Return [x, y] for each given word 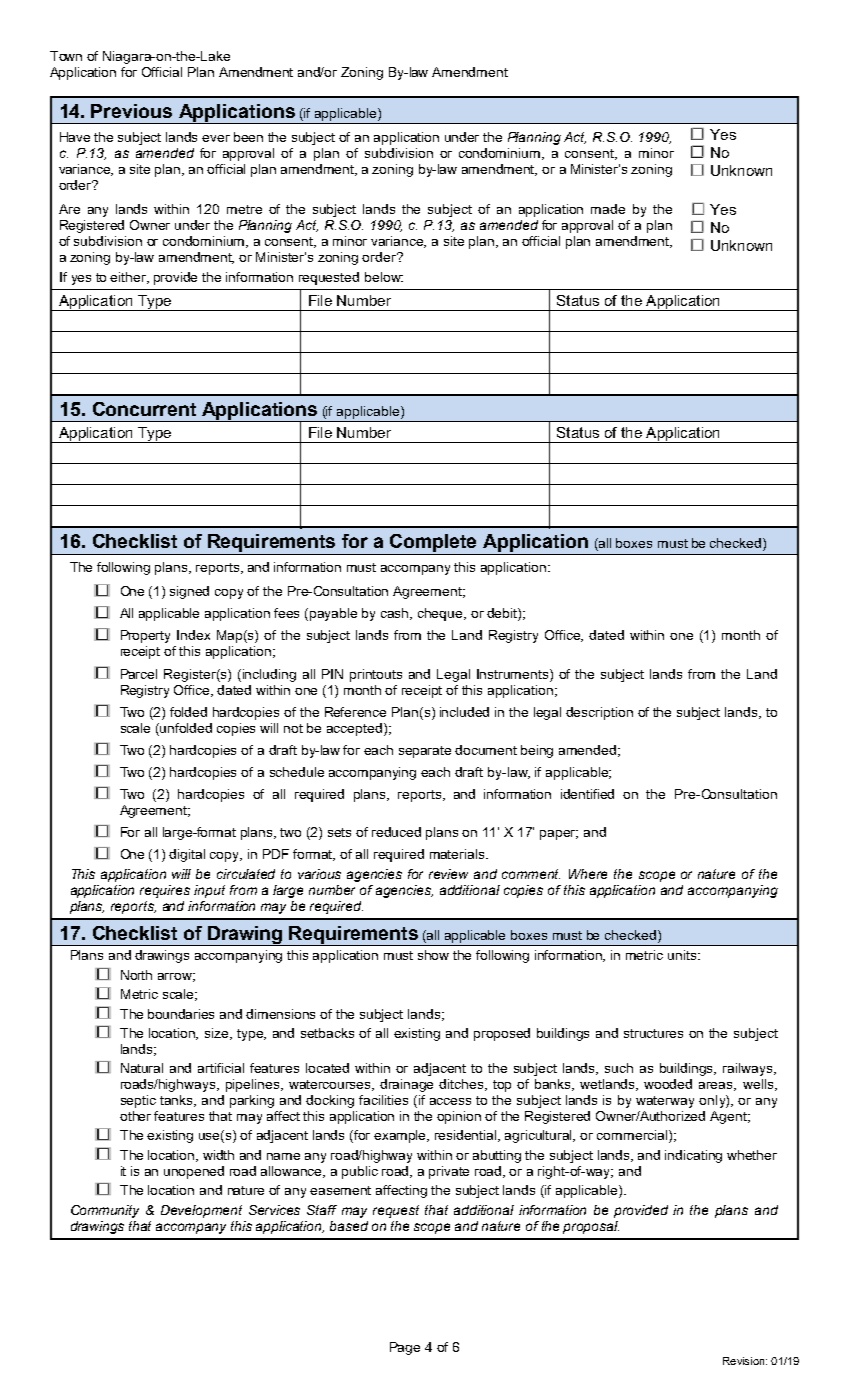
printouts [376, 675]
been [248, 137]
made [608, 209]
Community [105, 1211]
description [599, 713]
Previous [131, 111]
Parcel [139, 674]
